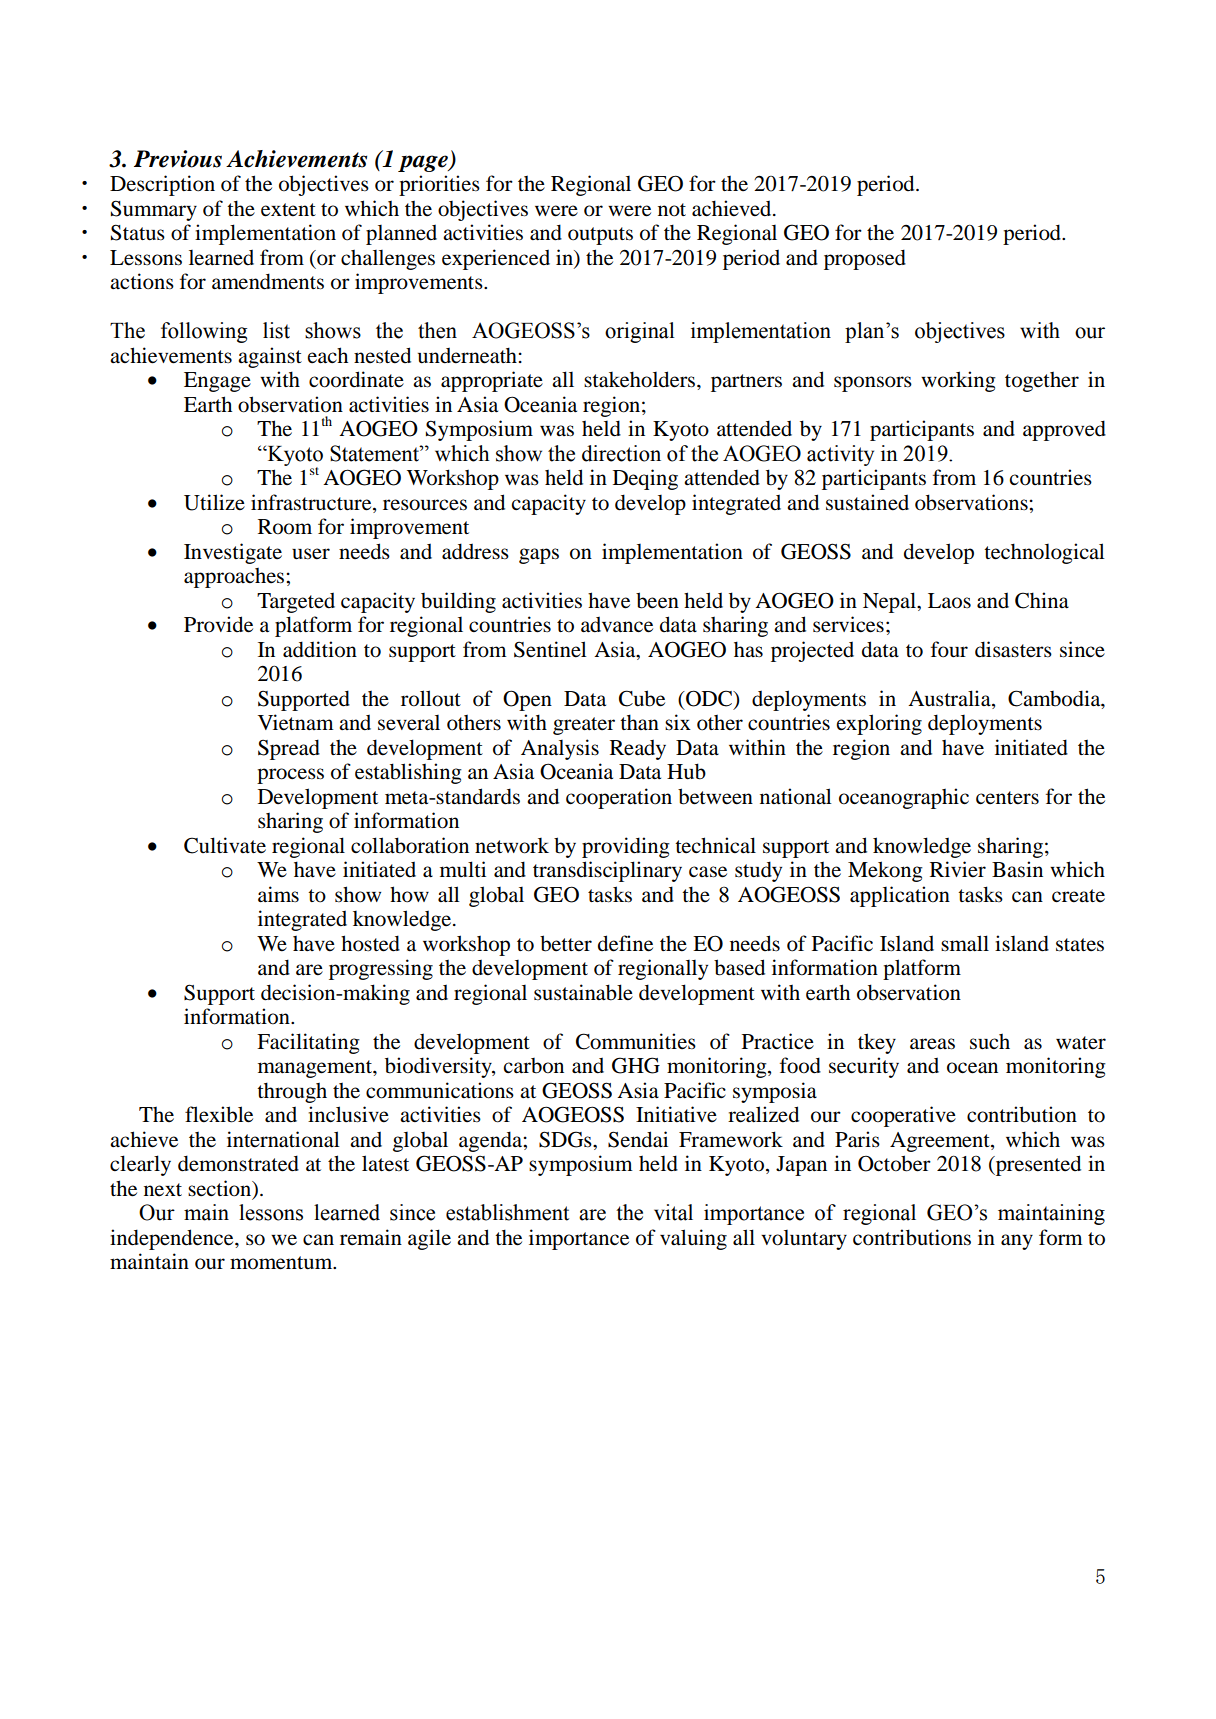 Image resolution: width=1216 pixels, height=1719 pixels. Describe the element at coordinates (583, 992) in the document. I see `sustainable` at that location.
